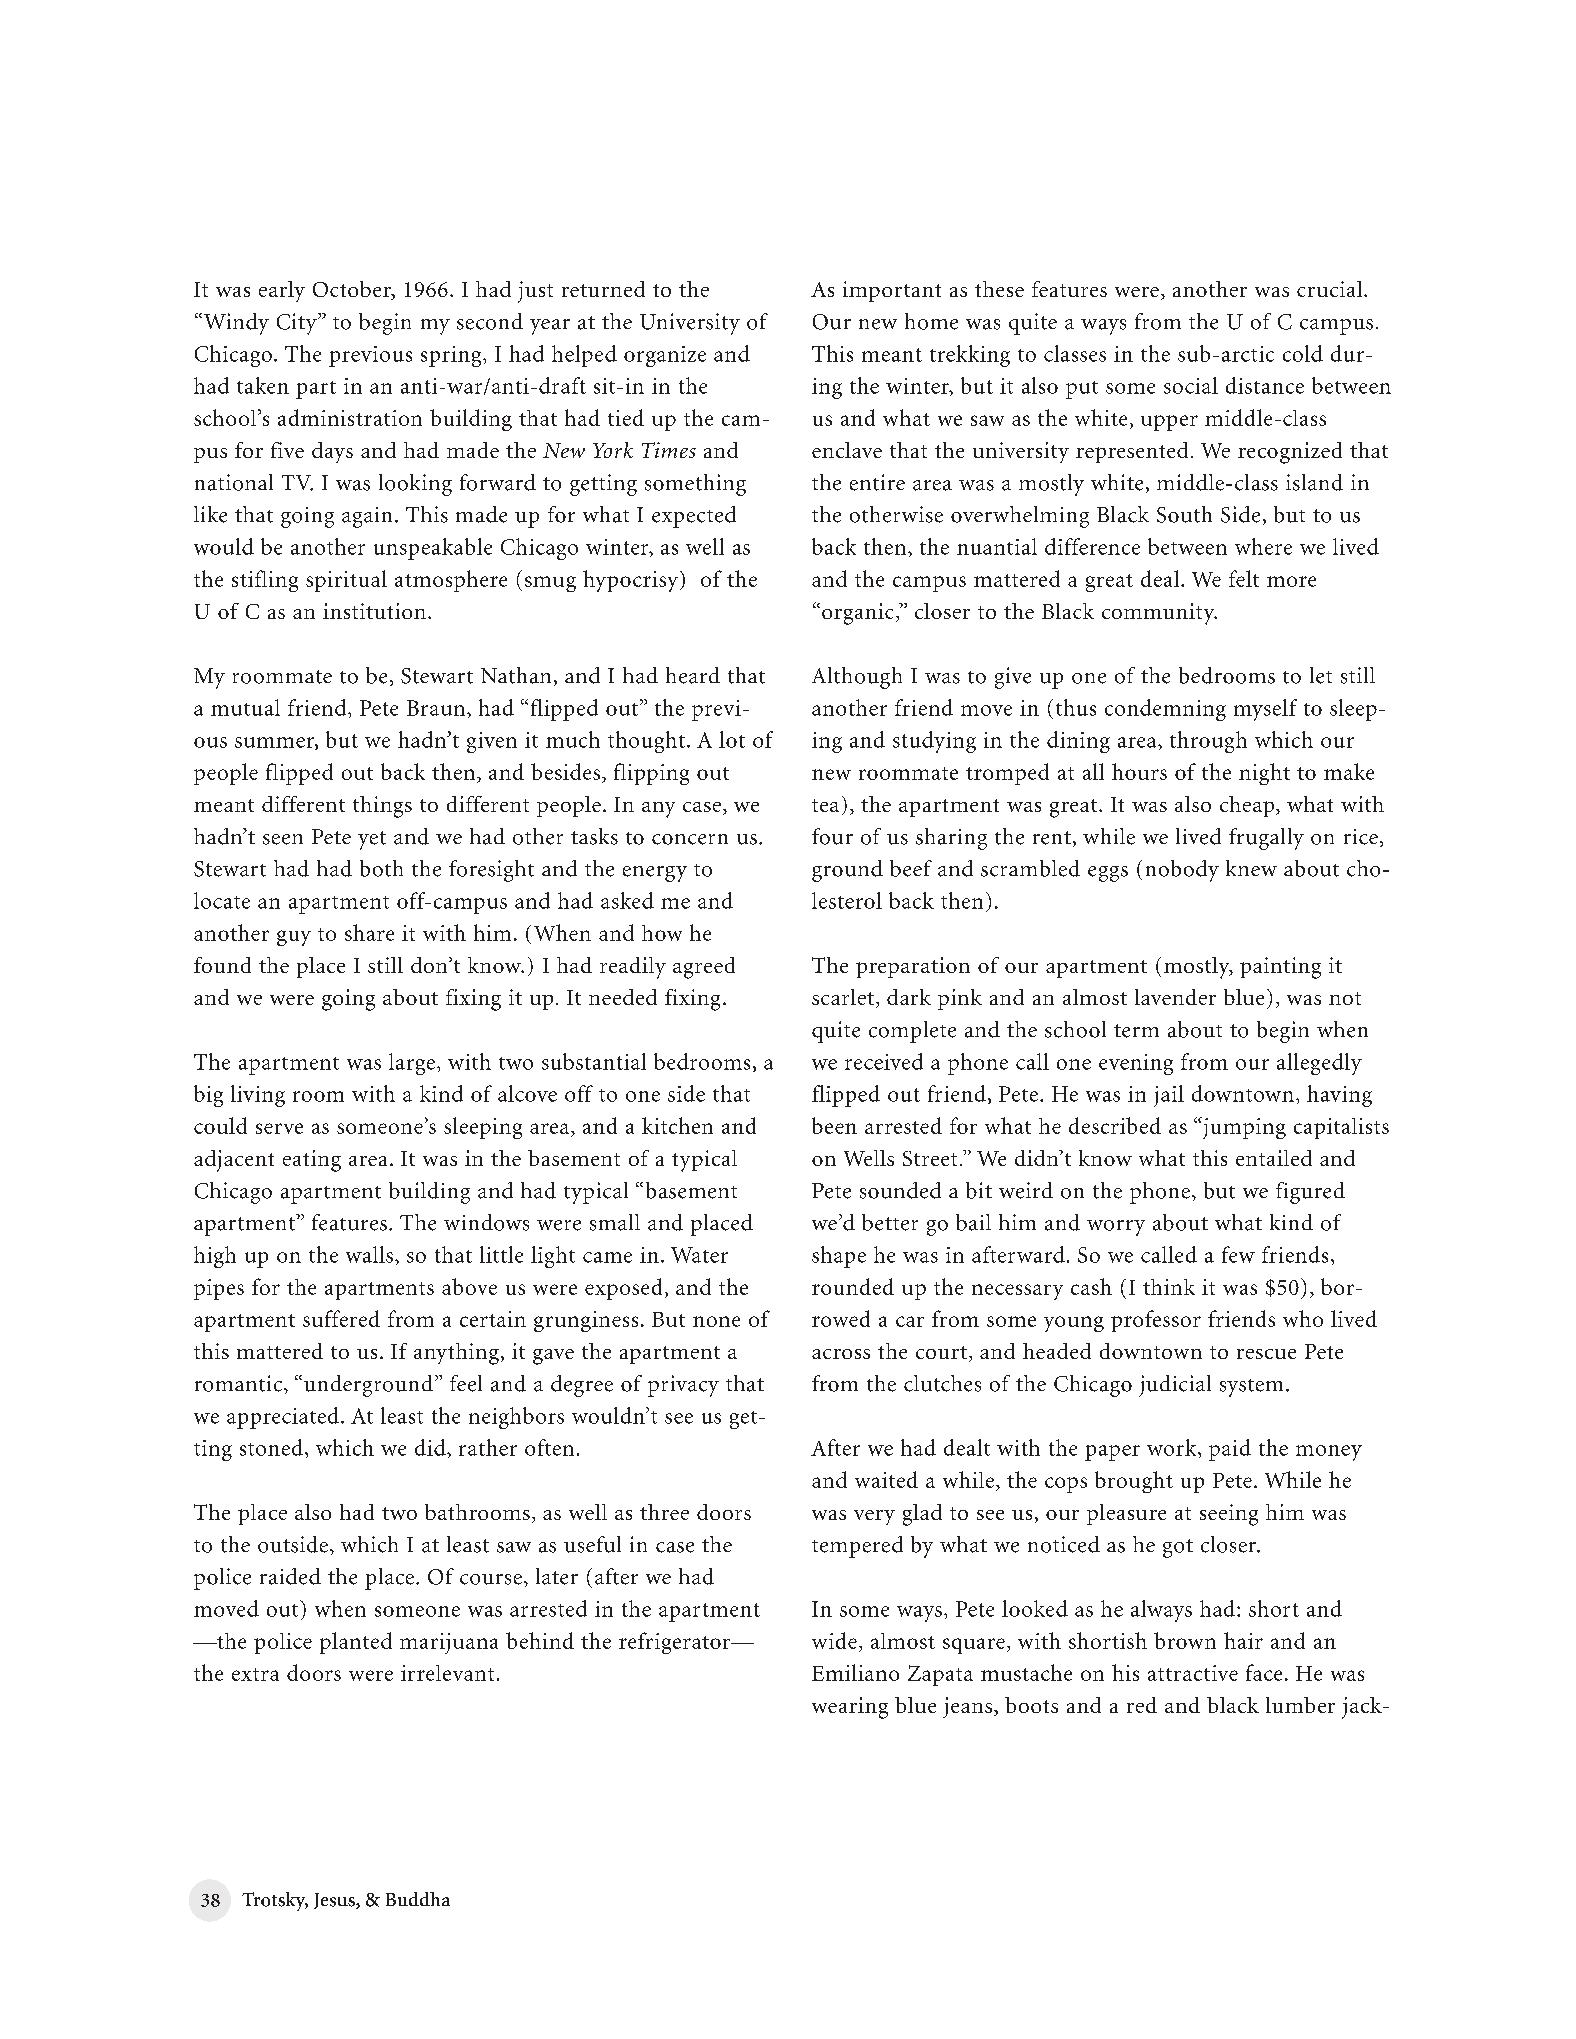 Image resolution: width=1576 pixels, height=2039 pixels. What do you see at coordinates (1191, 385) in the screenshot?
I see `social` at bounding box center [1191, 385].
